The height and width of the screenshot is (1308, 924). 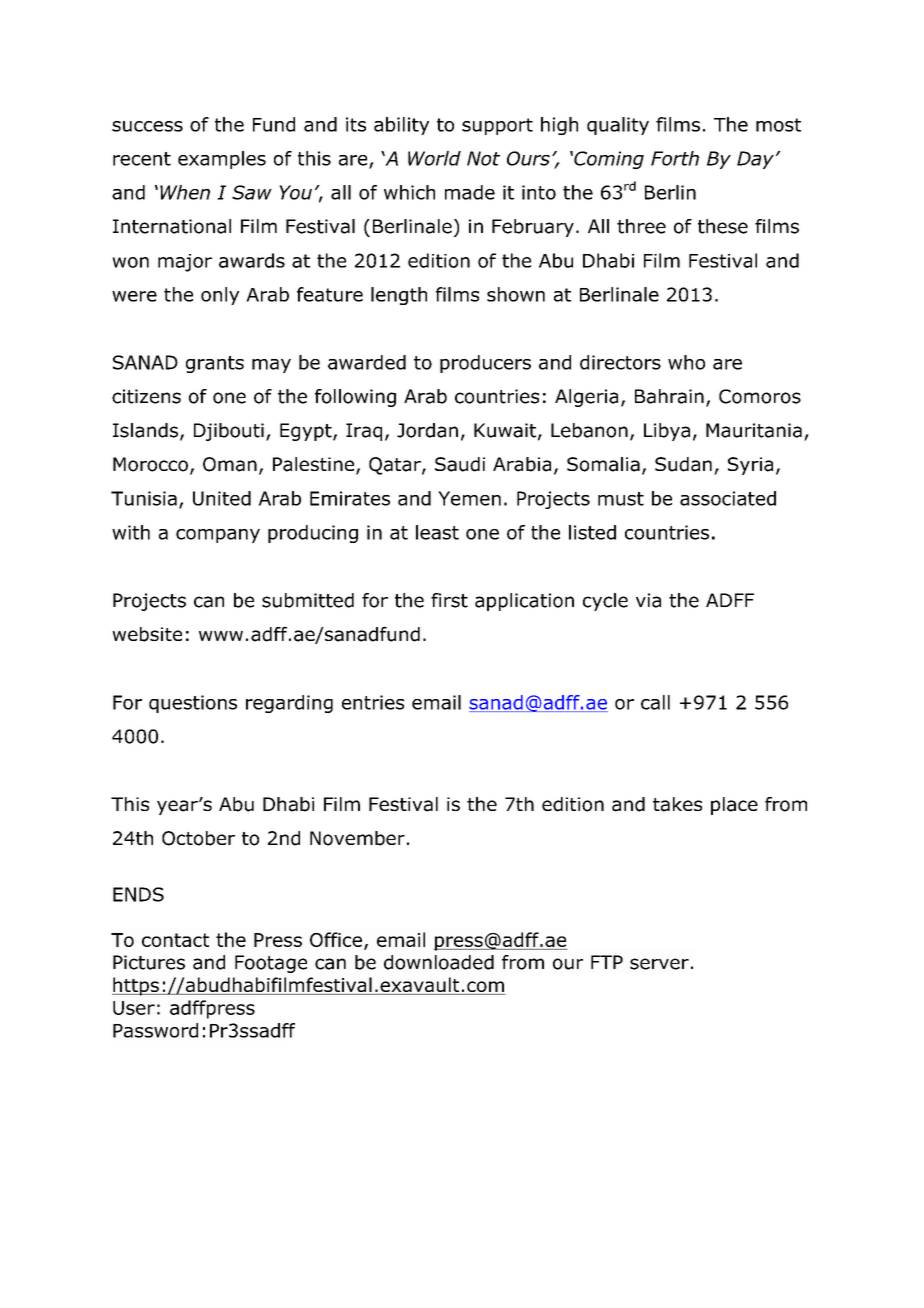 I want to click on World, so click(x=434, y=158).
